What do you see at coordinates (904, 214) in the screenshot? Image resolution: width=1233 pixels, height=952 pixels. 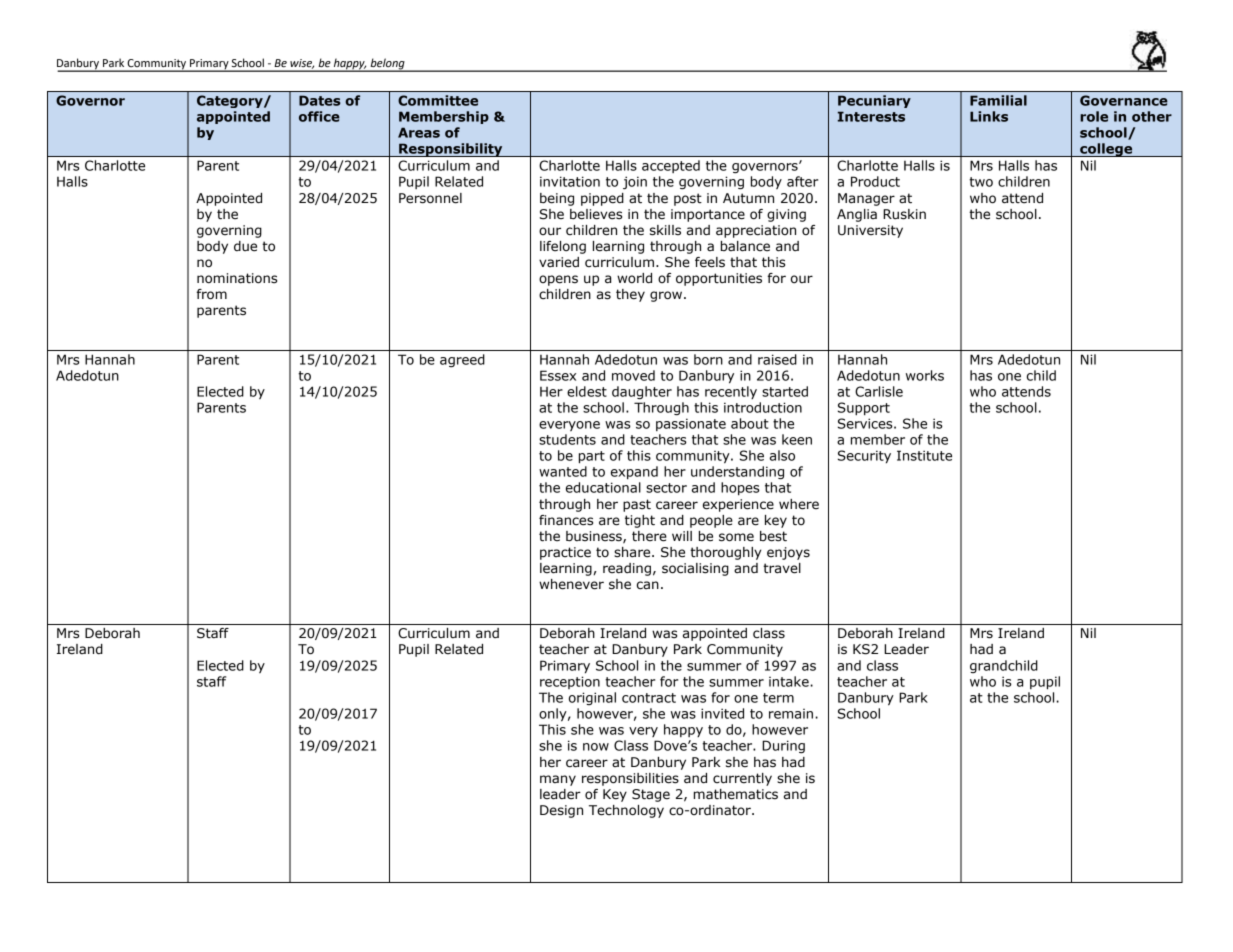 I see `Ruskin` at bounding box center [904, 214].
